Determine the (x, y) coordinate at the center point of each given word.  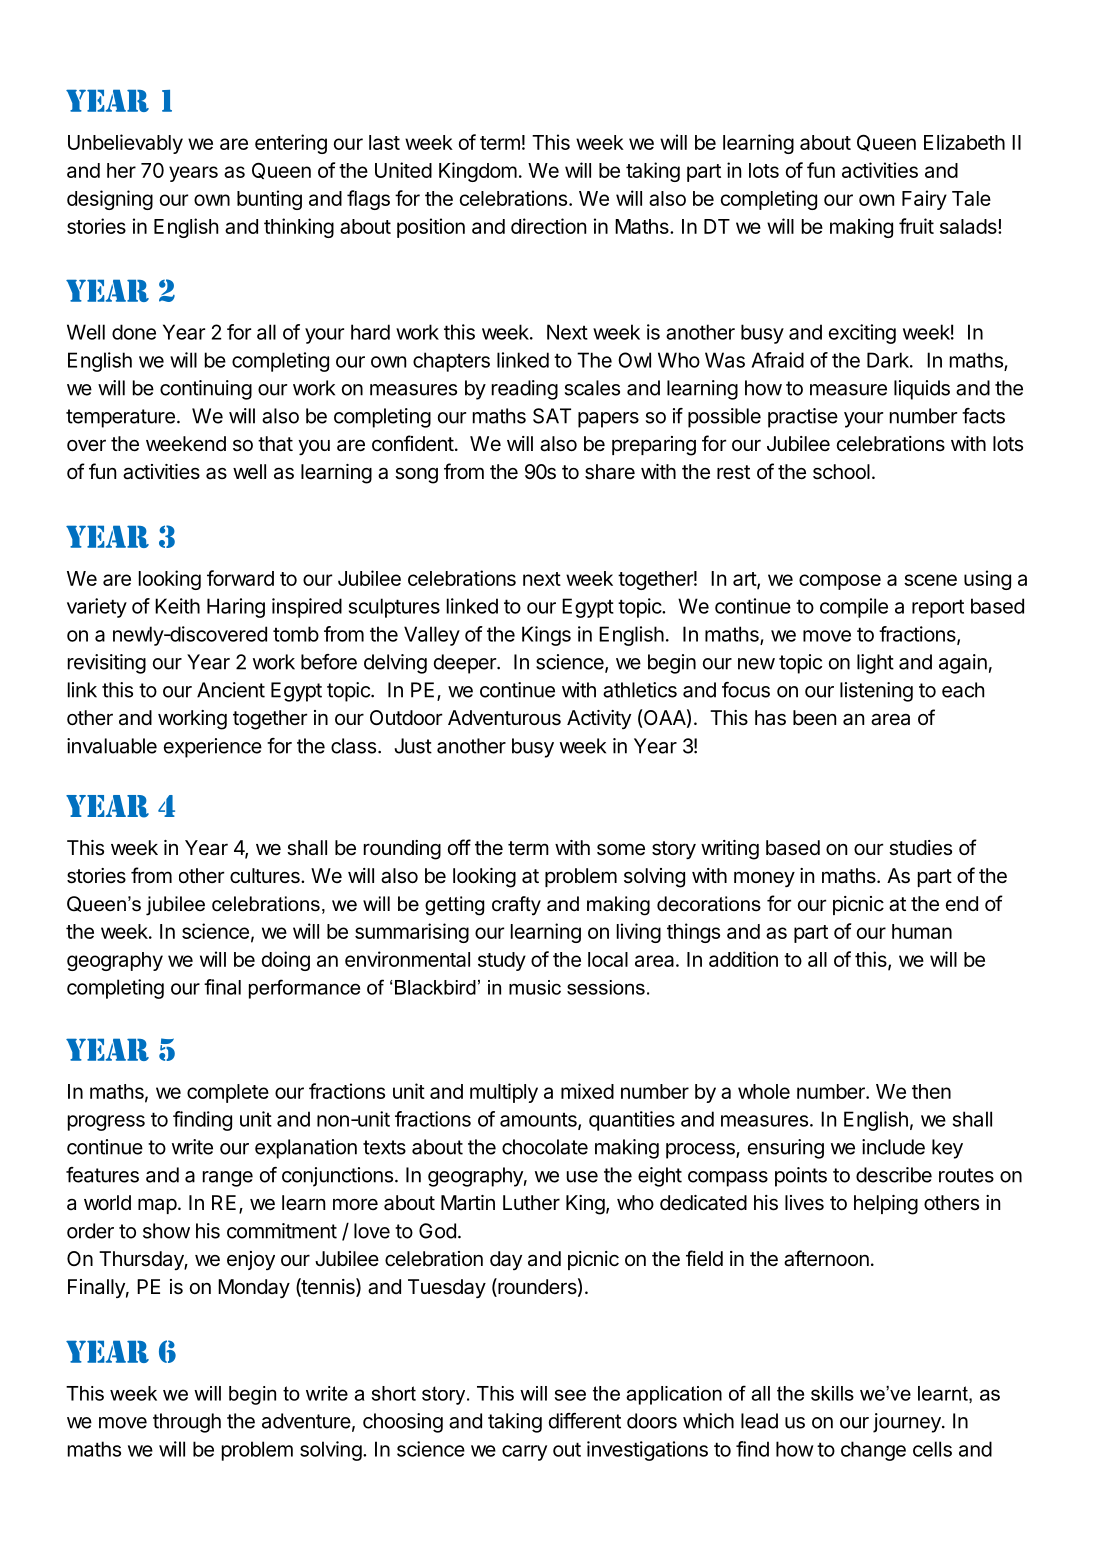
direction (548, 226)
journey (908, 1423)
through (187, 1423)
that (275, 444)
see (570, 1395)
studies (920, 848)
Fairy (924, 200)
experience (213, 748)
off (459, 847)
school (841, 472)
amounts (539, 1120)
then (931, 1091)
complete (228, 1093)
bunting (269, 200)
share (610, 472)
